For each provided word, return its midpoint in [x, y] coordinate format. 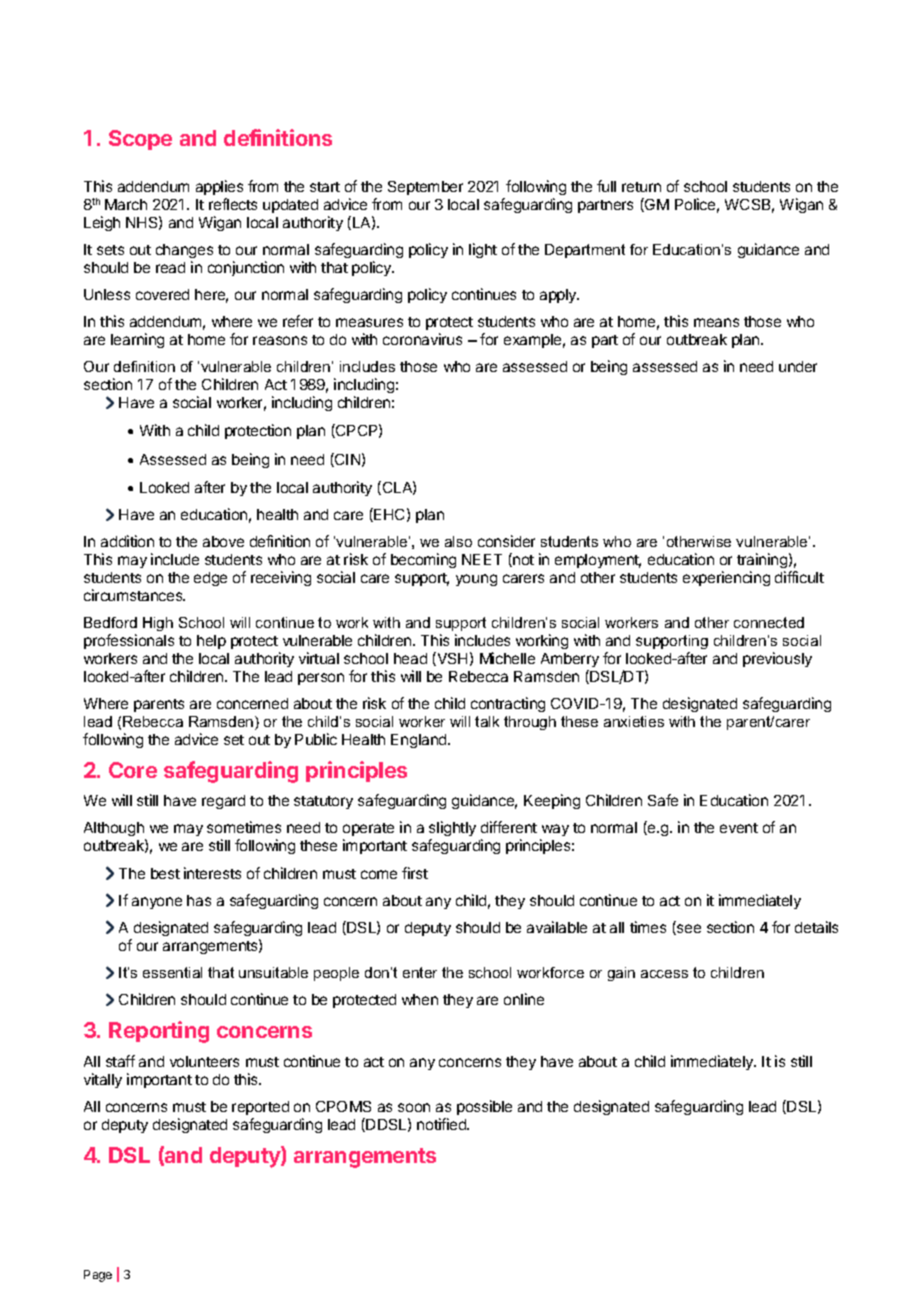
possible [484, 1107]
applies [219, 187]
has [199, 900]
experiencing [726, 578]
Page [98, 1276]
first [415, 873]
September [425, 188]
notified [442, 1124]
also [458, 541]
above [223, 541]
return [641, 187]
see [688, 929]
